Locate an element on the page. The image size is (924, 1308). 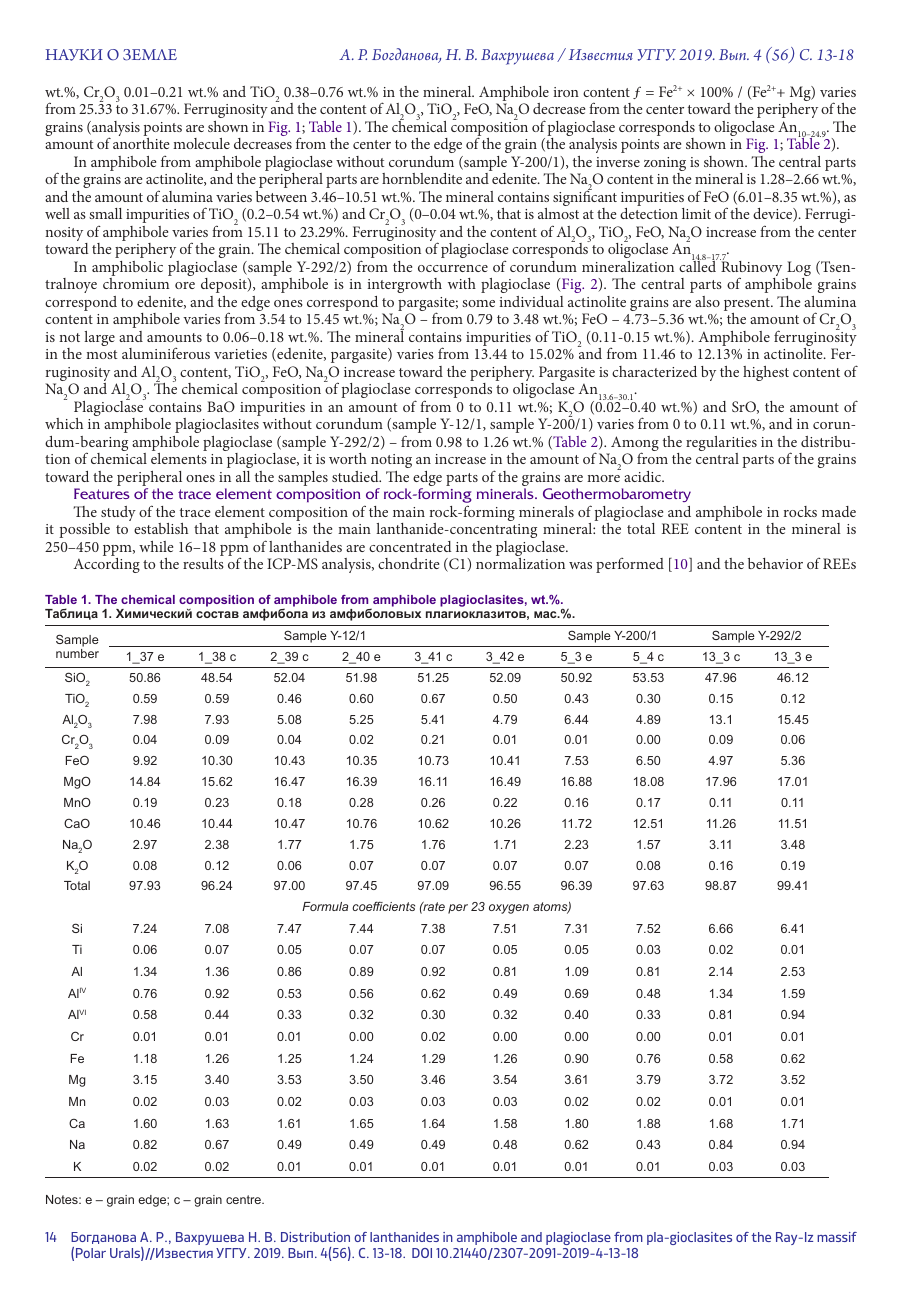
DOI is located at coordinates (422, 1253).
